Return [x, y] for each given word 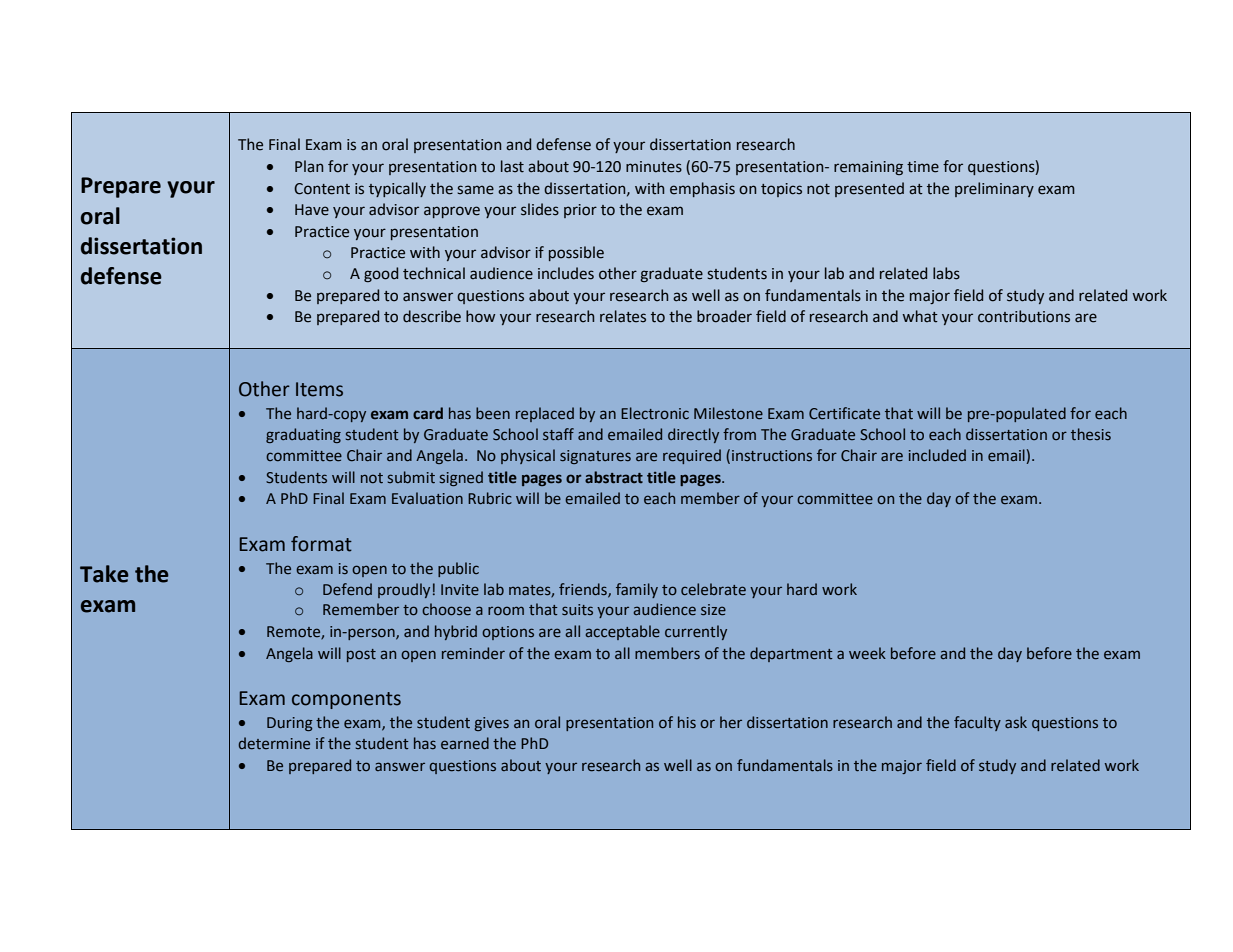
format [321, 544]
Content [322, 189]
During [290, 724]
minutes [654, 167]
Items [319, 389]
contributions [1024, 316]
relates [623, 316]
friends [584, 590]
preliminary [994, 189]
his [687, 722]
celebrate [713, 589]
